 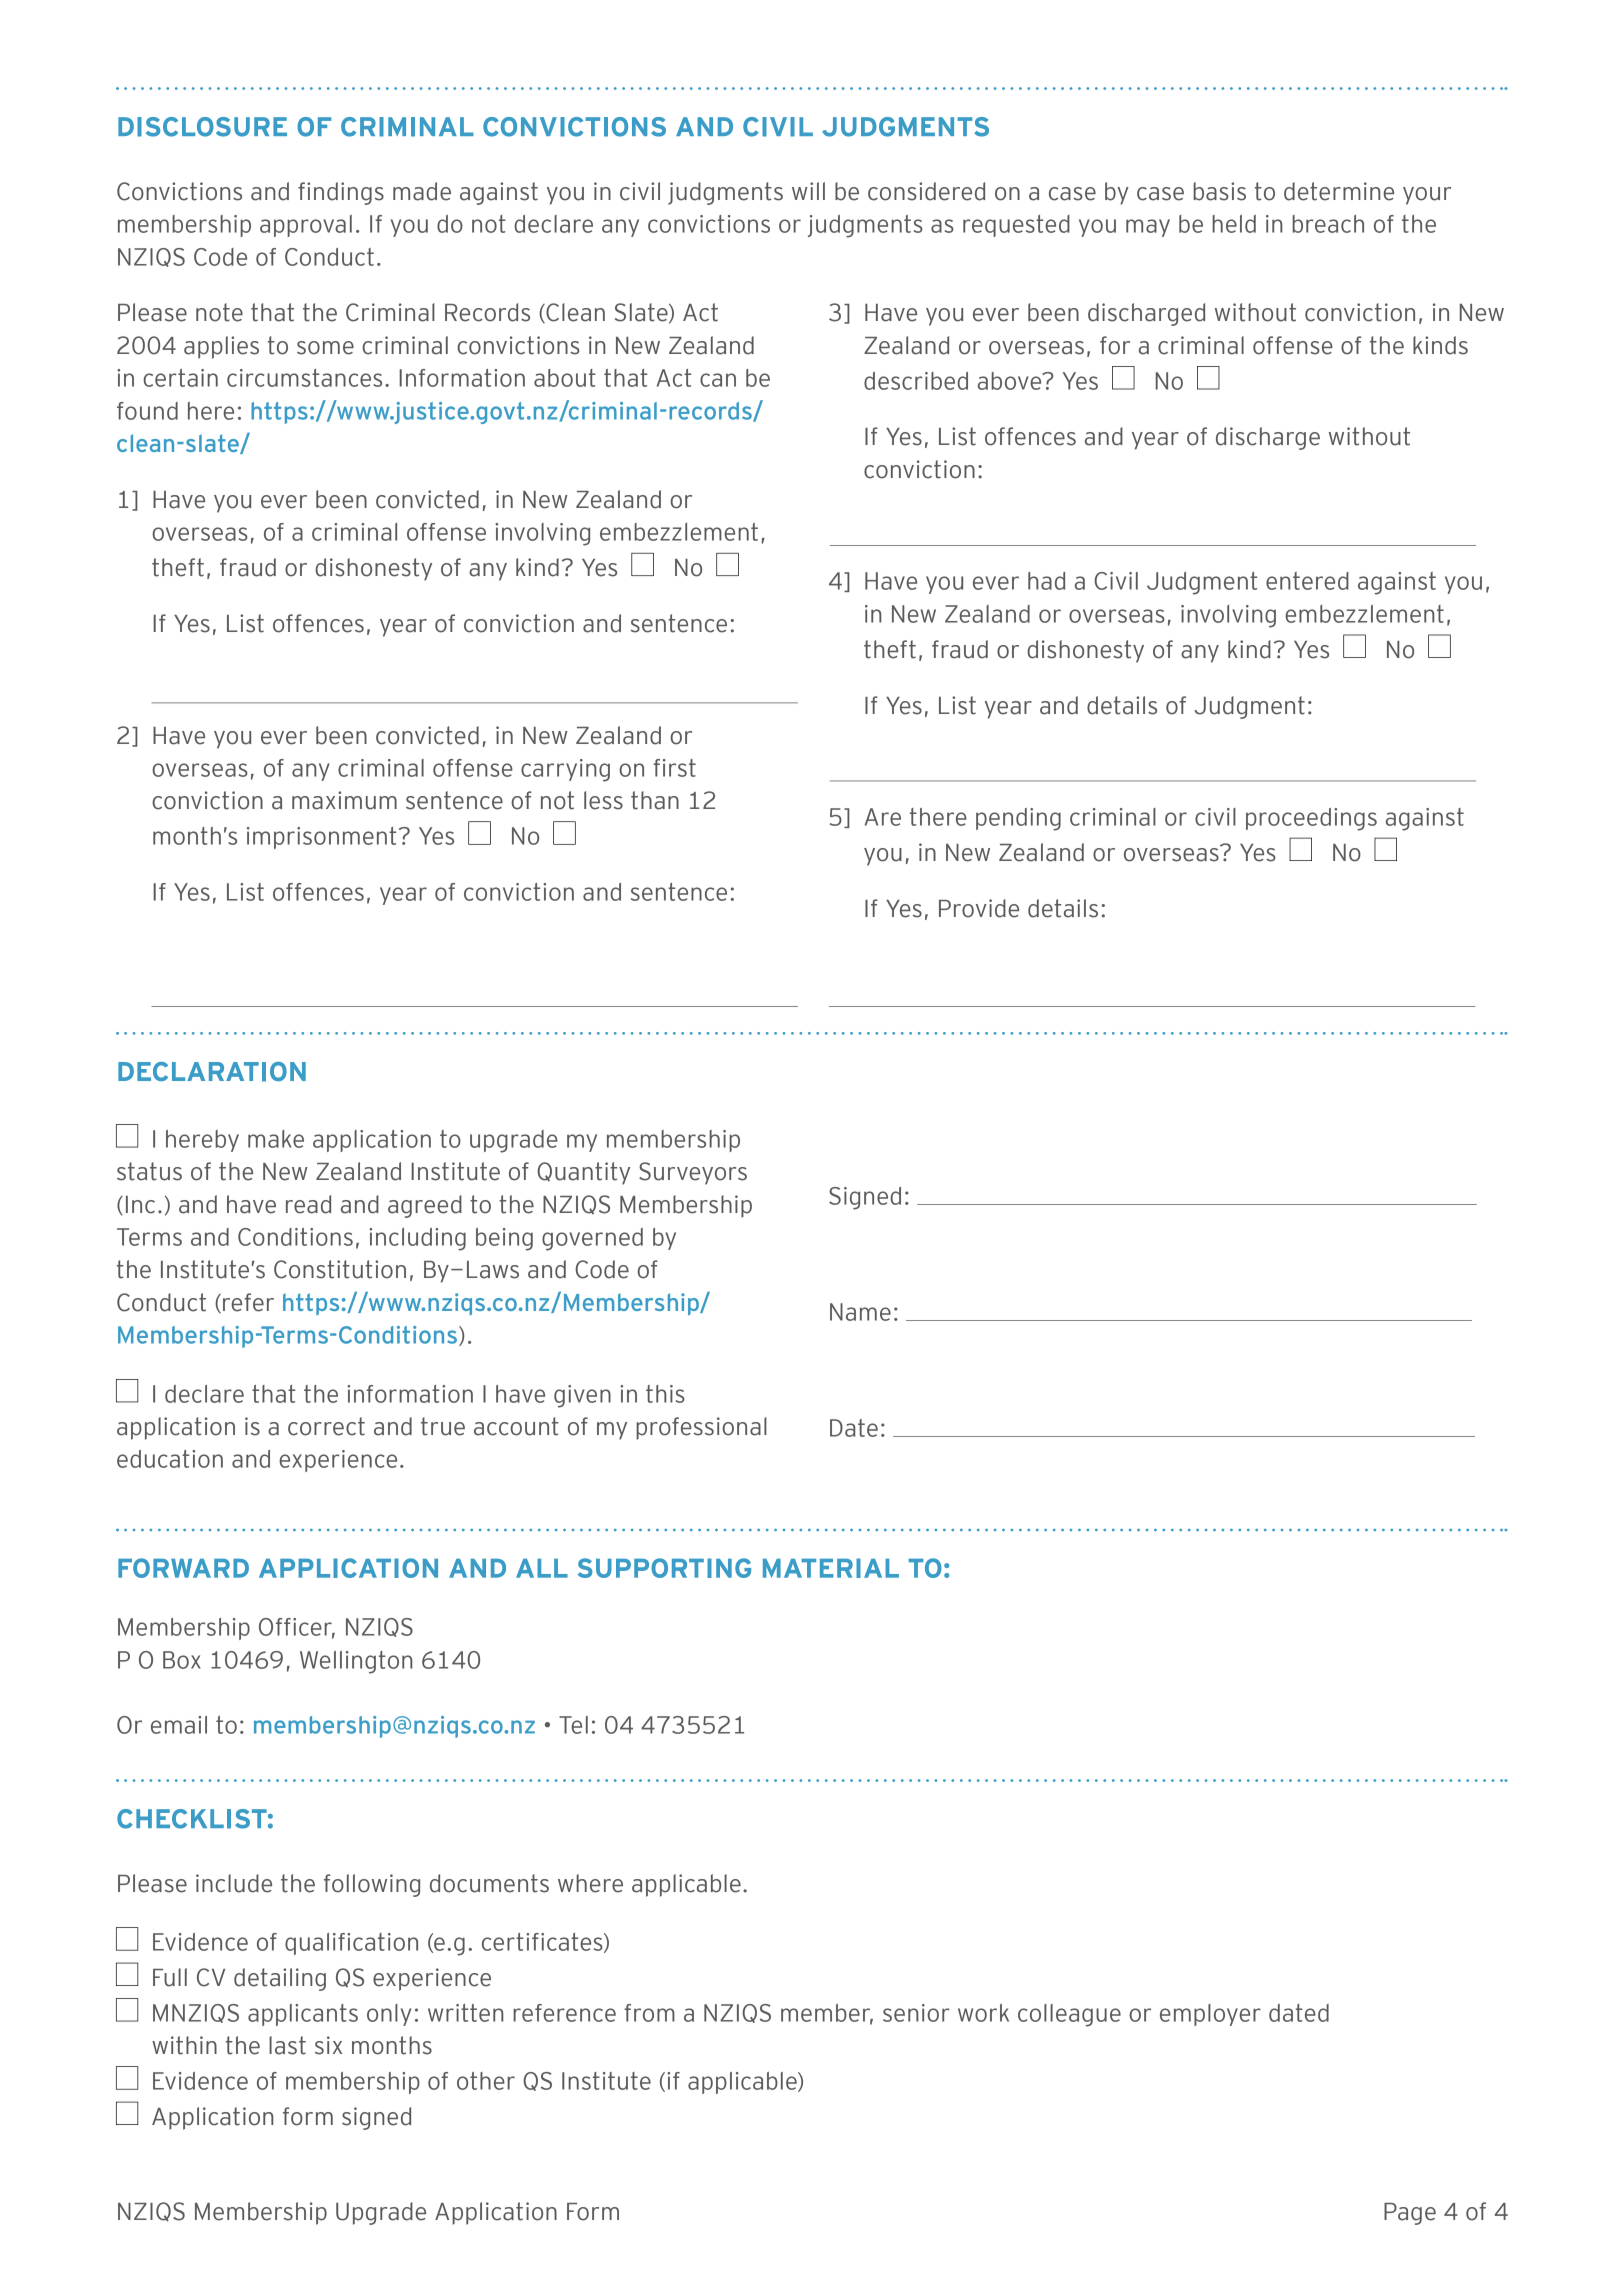 I want to click on findings, so click(x=341, y=193).
